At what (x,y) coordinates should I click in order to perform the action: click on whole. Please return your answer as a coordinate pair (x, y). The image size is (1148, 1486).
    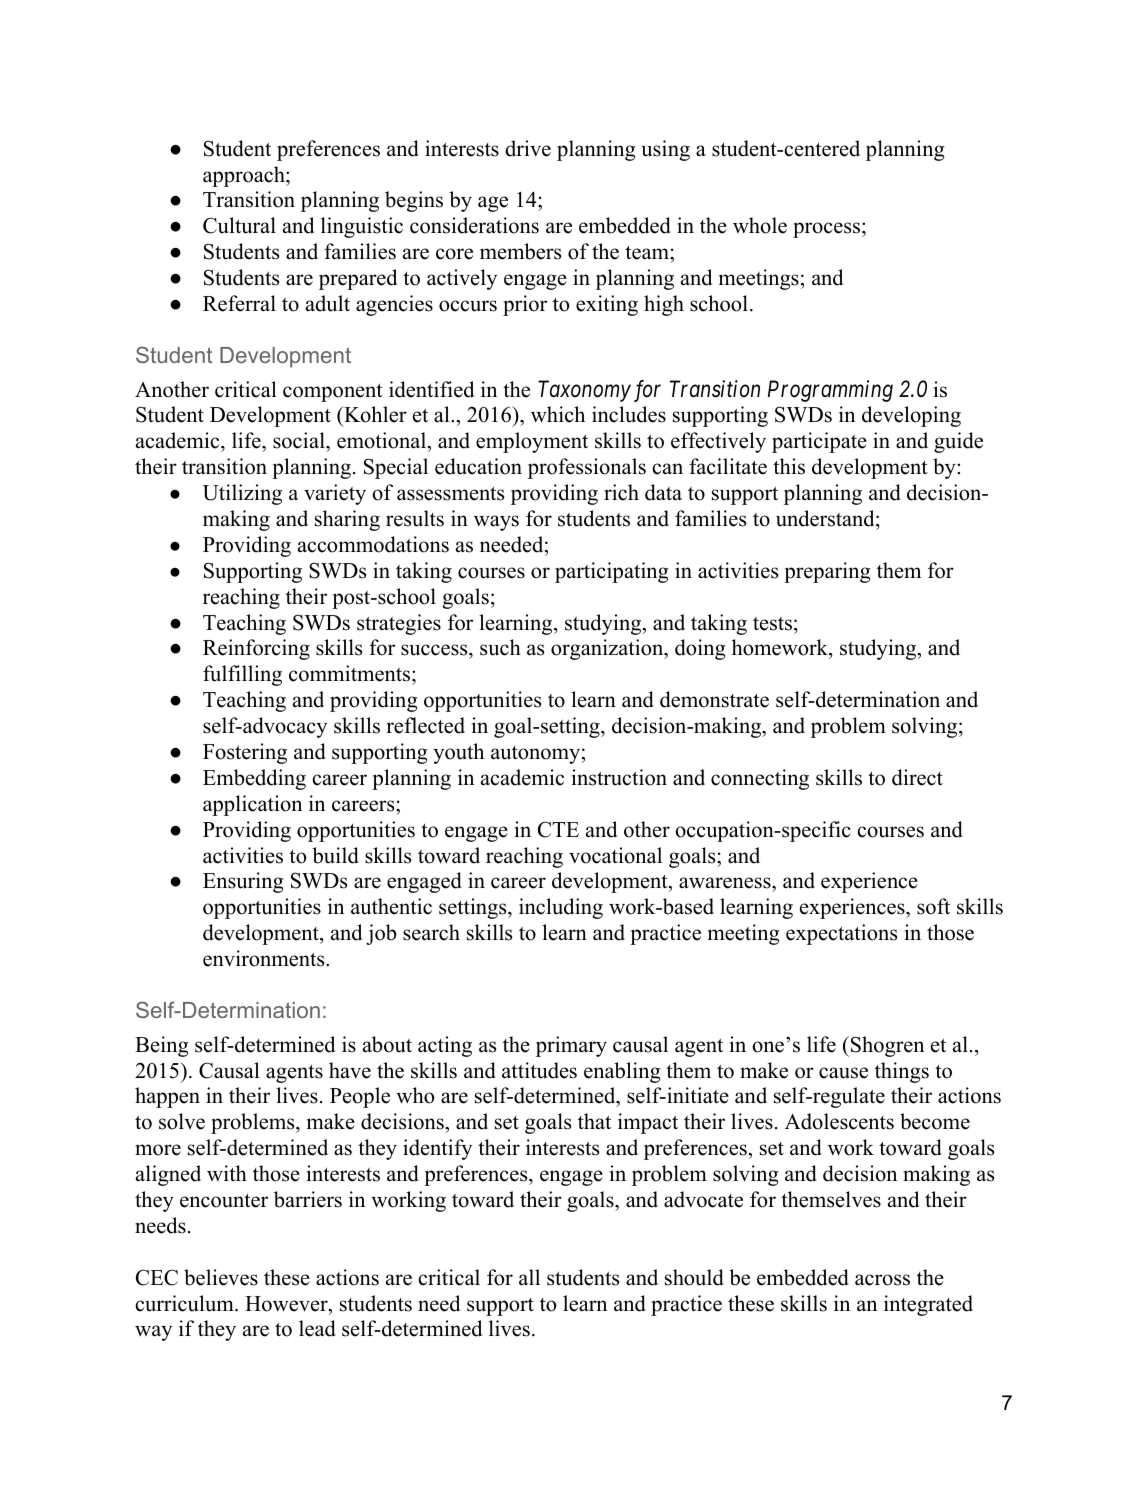
    Looking at the image, I should click on (760, 225).
